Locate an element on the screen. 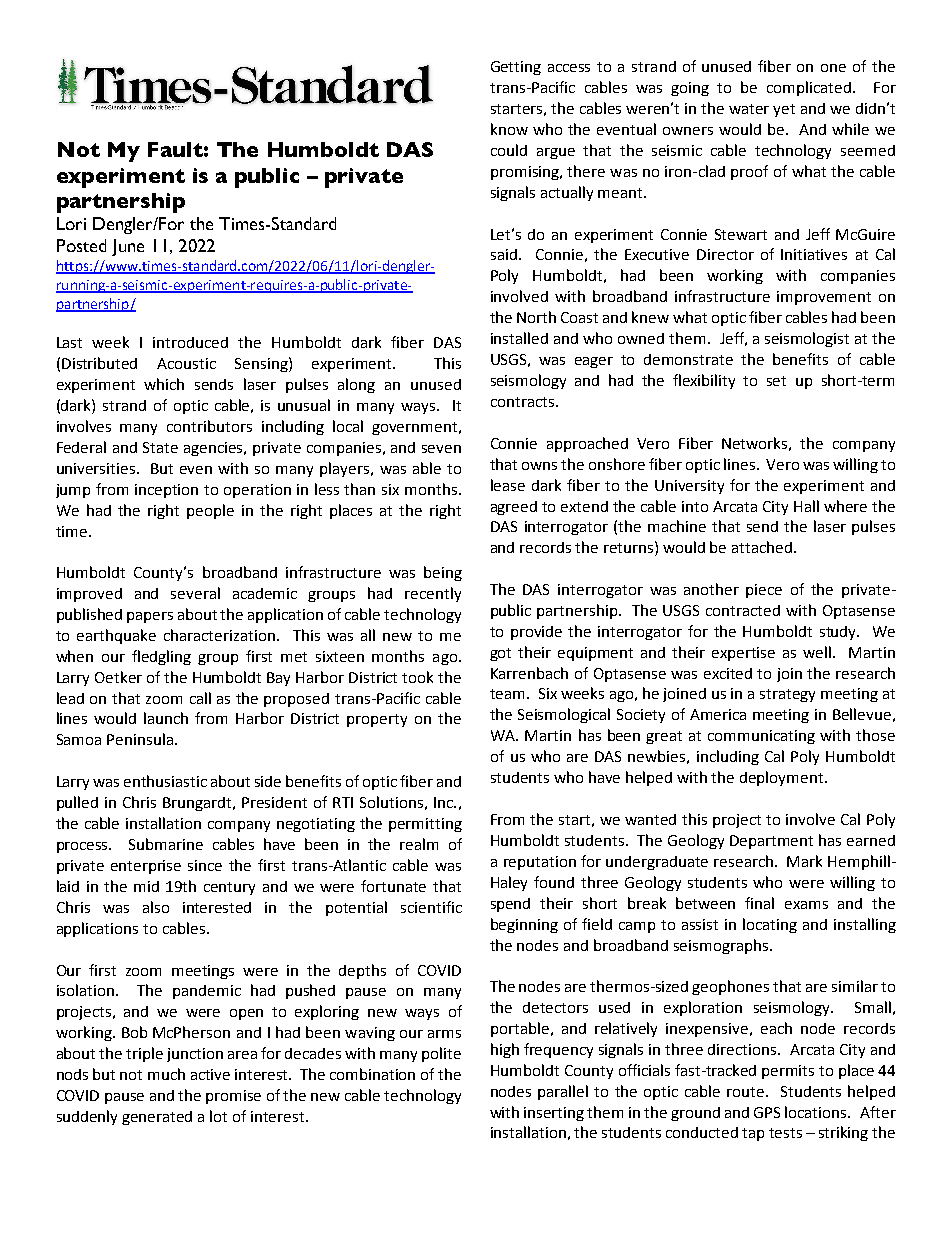  know is located at coordinates (509, 129).
